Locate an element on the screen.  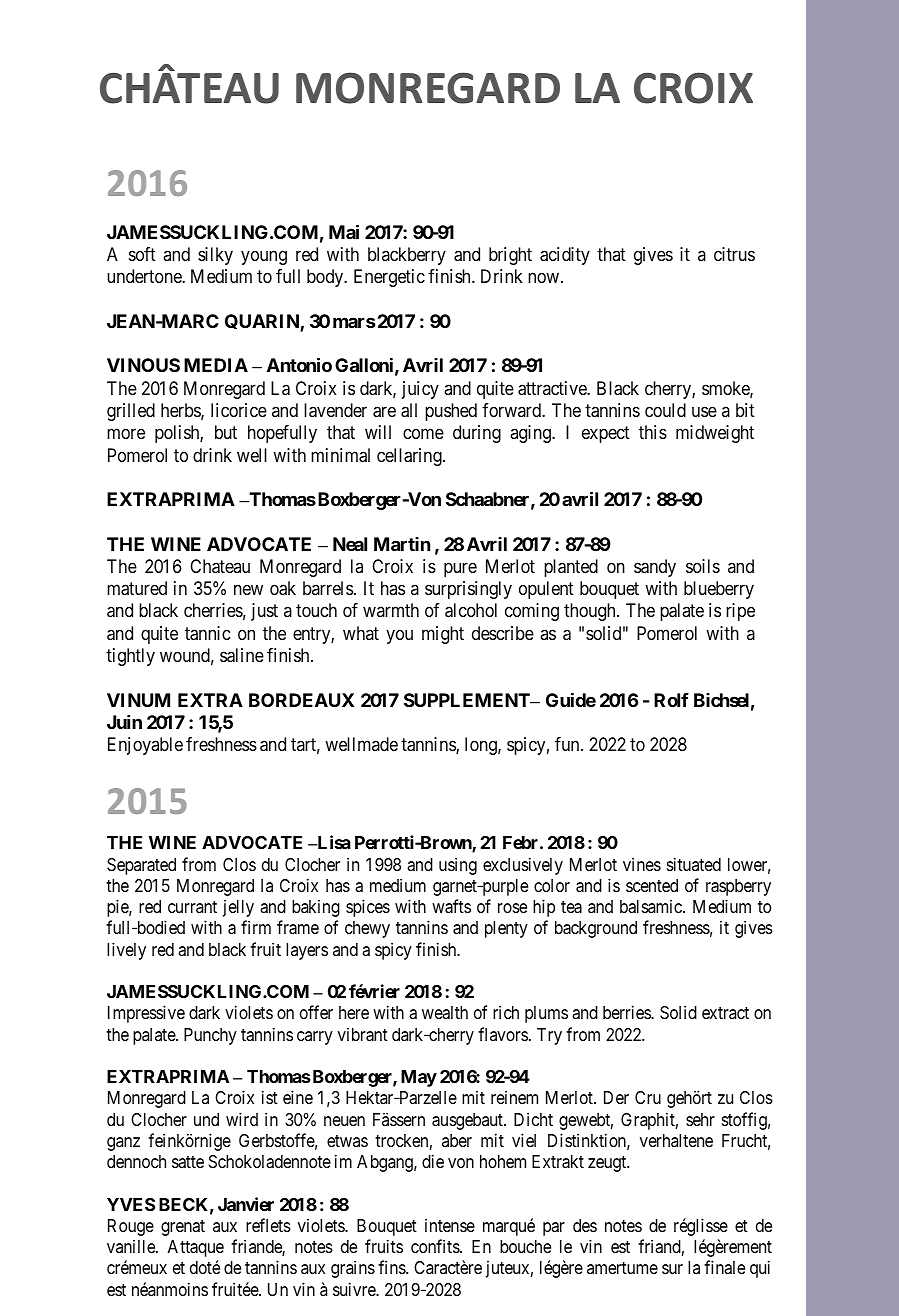
Energetic is located at coordinates (389, 278).
